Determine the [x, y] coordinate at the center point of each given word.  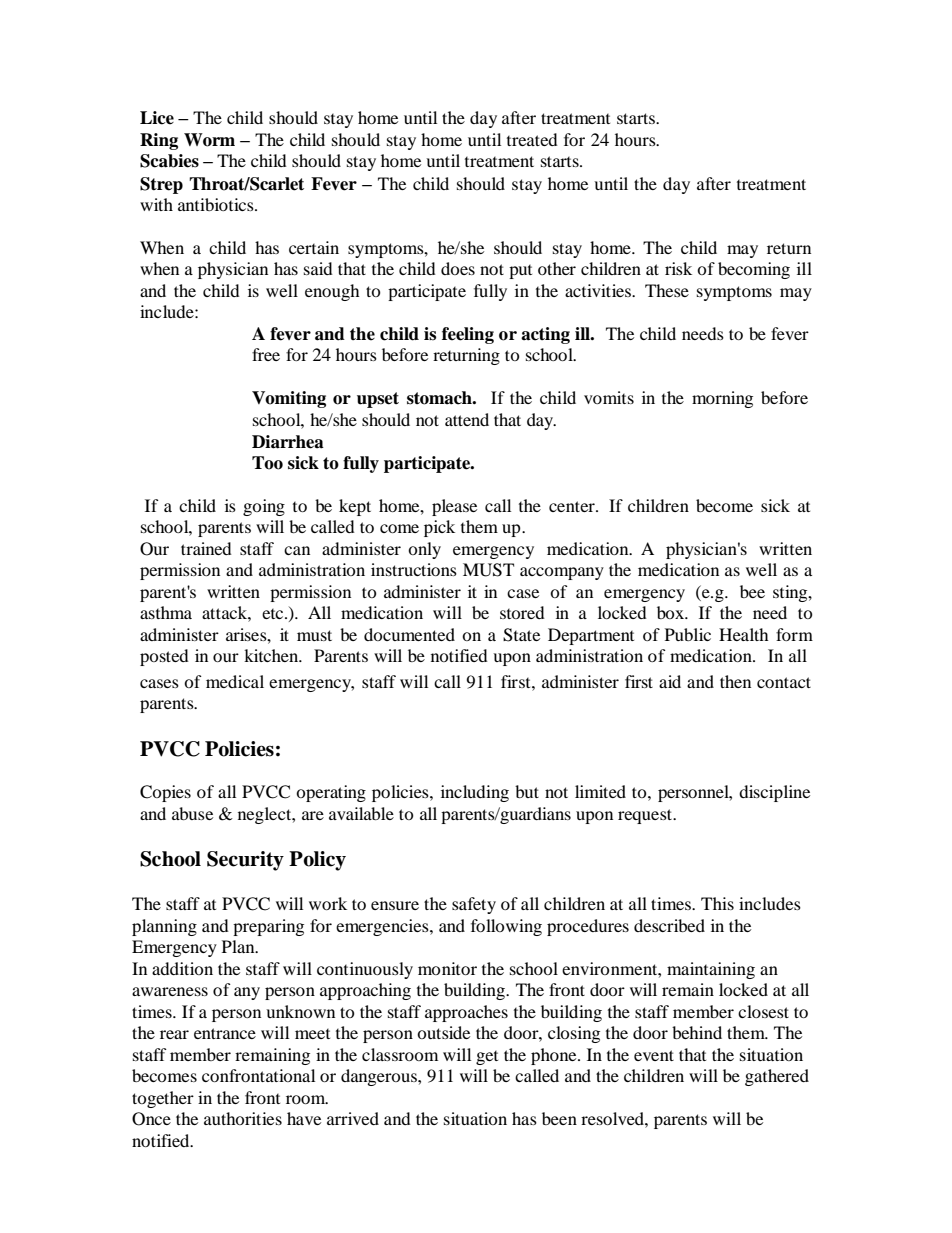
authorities [243, 1118]
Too [267, 463]
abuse [192, 813]
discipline [774, 793]
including [475, 793]
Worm [209, 140]
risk [678, 268]
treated [532, 139]
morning [722, 399]
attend [467, 419]
